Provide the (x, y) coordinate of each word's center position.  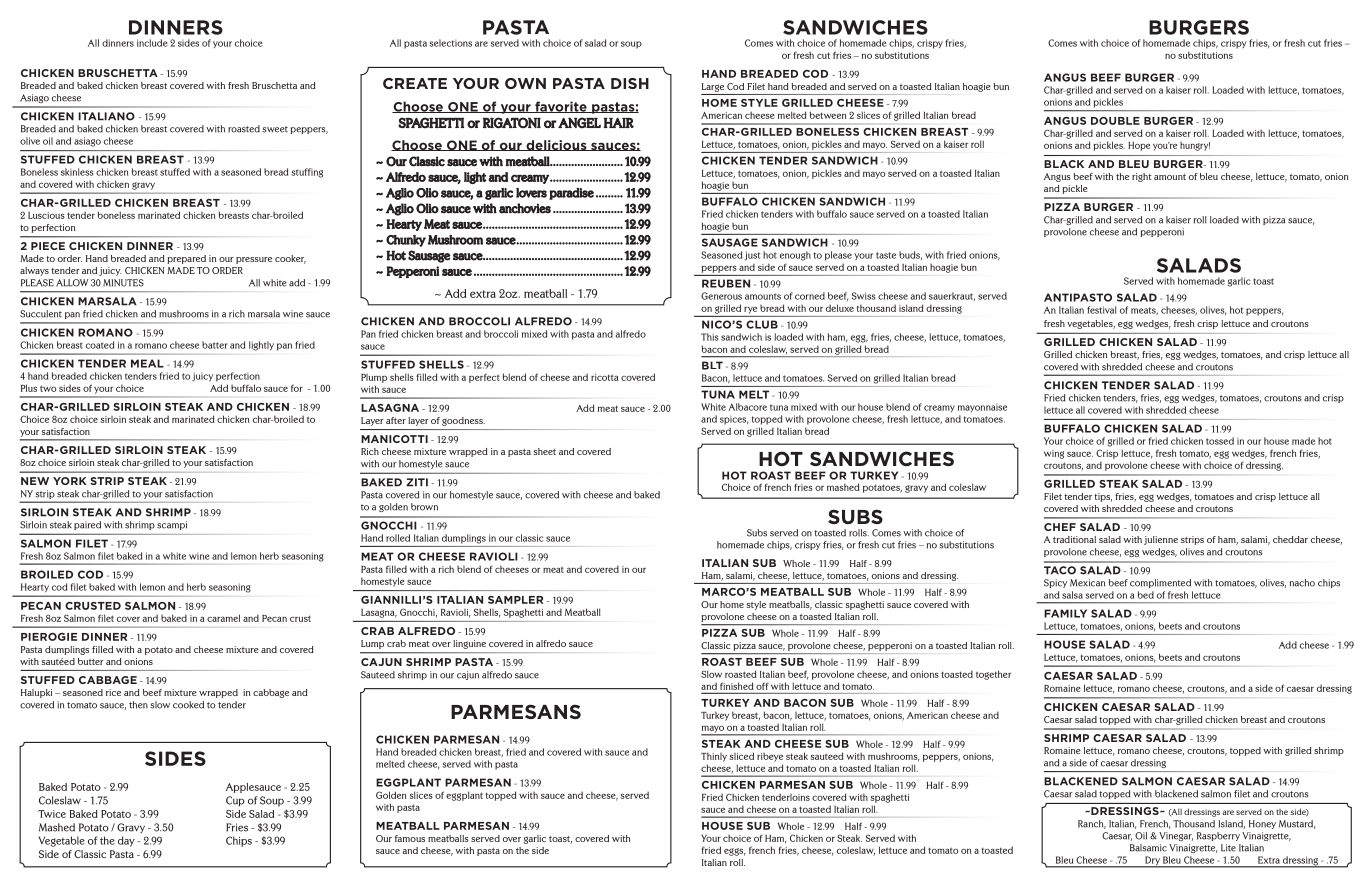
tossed (1220, 441)
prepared (186, 259)
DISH (630, 83)
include (152, 43)
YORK (70, 481)
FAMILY (1065, 613)
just (752, 256)
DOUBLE (1115, 121)
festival (1101, 310)
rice (113, 692)
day (126, 841)
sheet (545, 451)
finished (736, 686)
